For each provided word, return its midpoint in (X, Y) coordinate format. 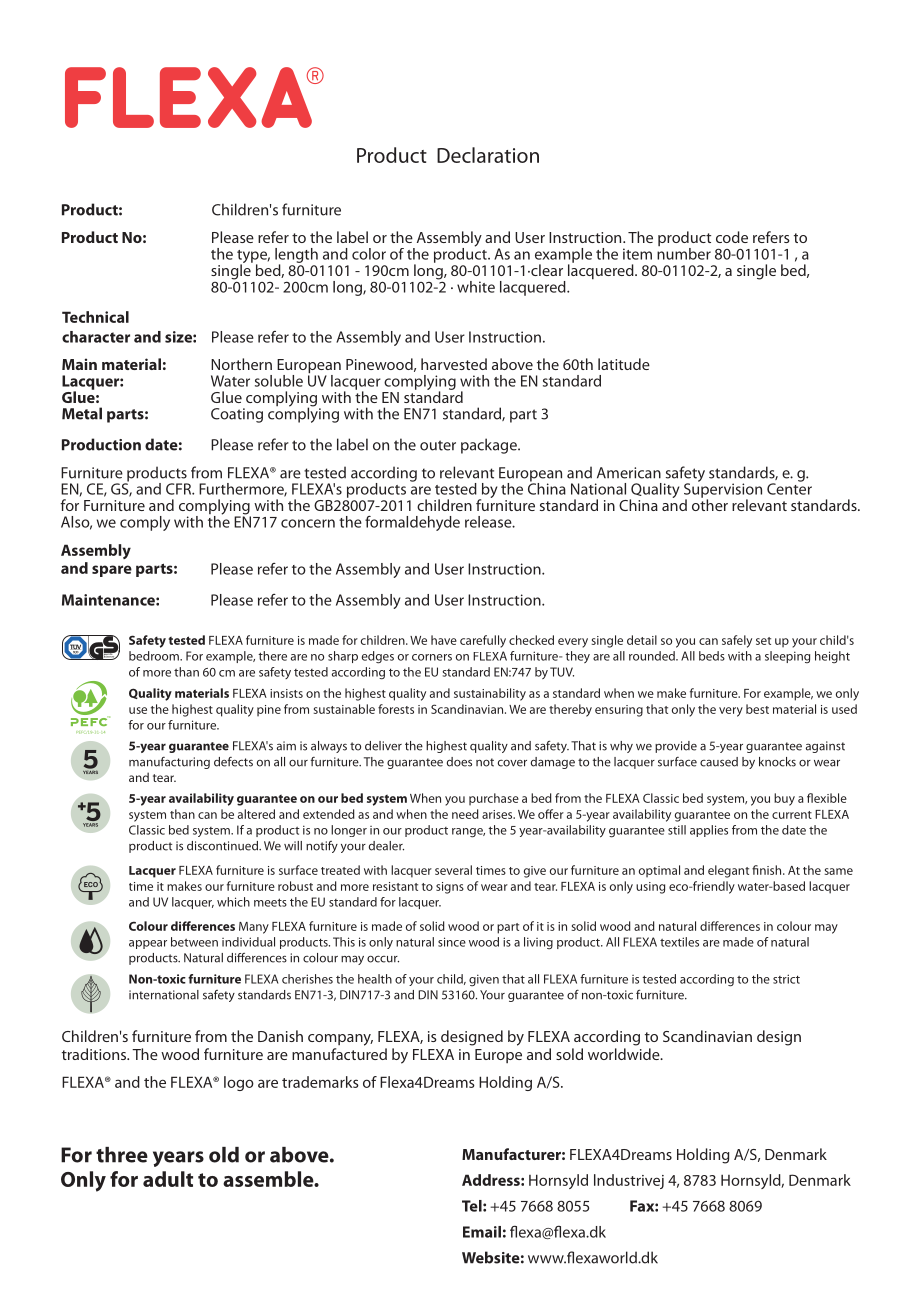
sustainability (490, 694)
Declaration (488, 155)
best (757, 709)
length (296, 256)
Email (482, 1232)
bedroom (155, 656)
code (732, 237)
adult (168, 1179)
